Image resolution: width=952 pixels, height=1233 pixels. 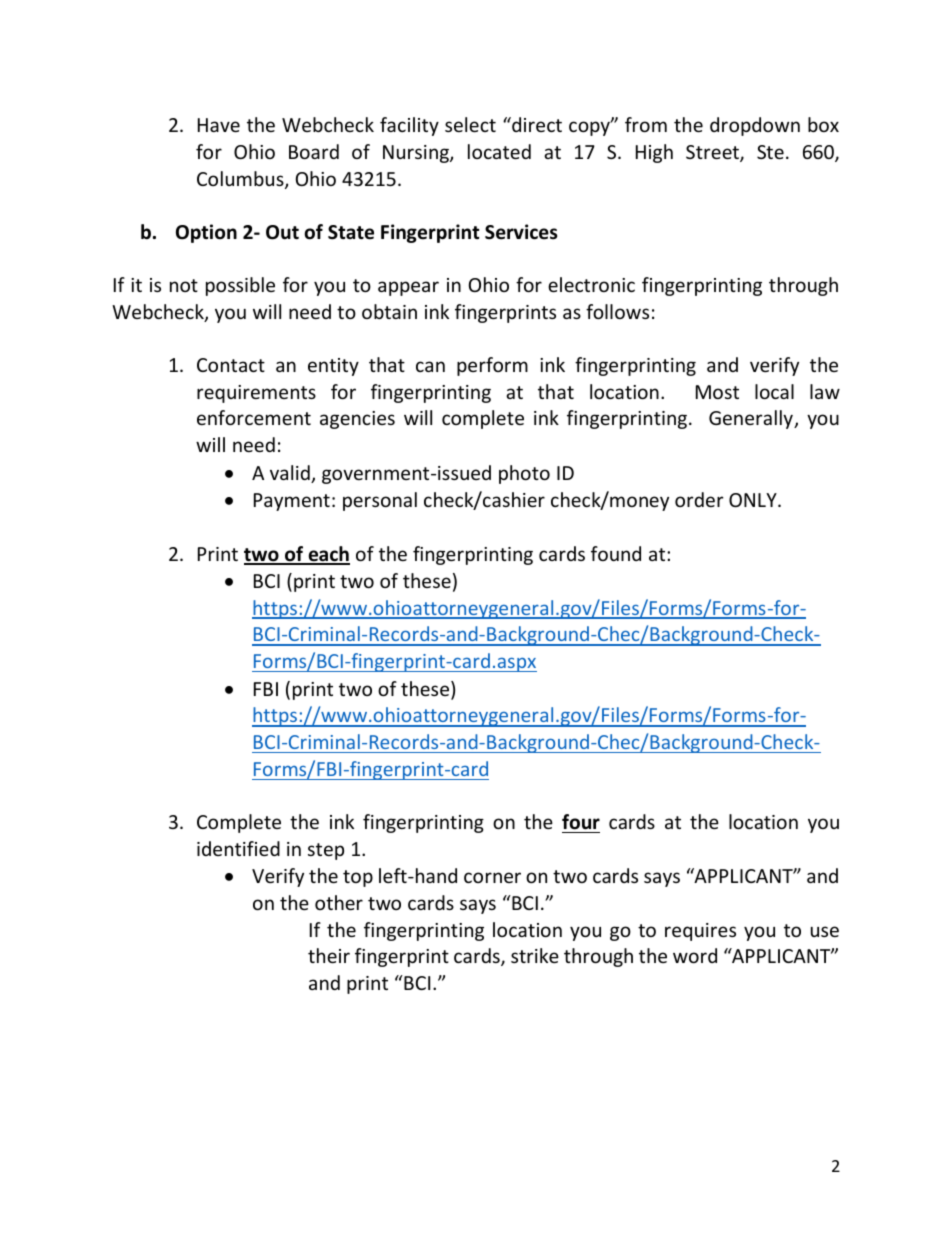 I want to click on Columbus, so click(x=241, y=180).
